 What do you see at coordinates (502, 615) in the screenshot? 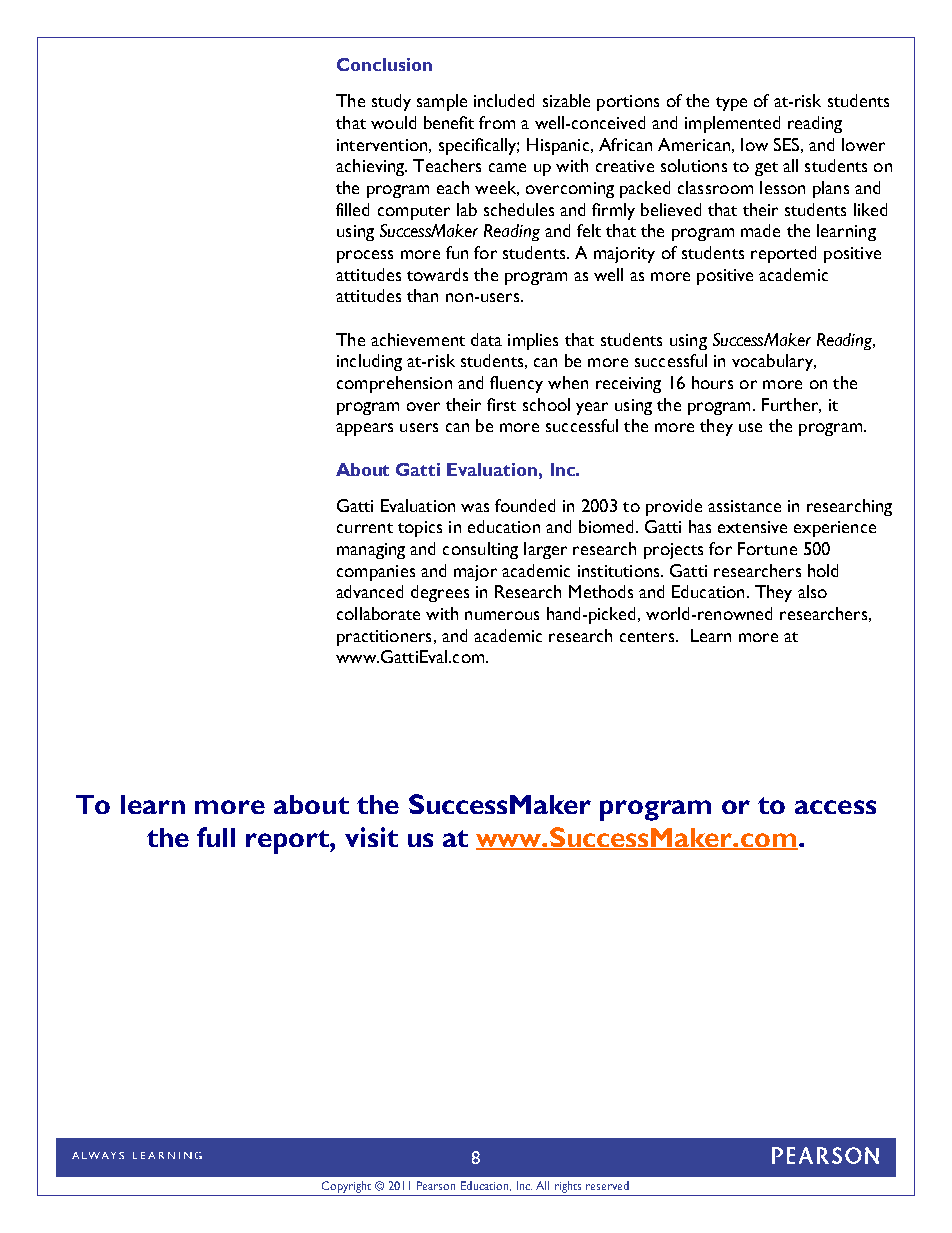
I see `numerous` at bounding box center [502, 615].
